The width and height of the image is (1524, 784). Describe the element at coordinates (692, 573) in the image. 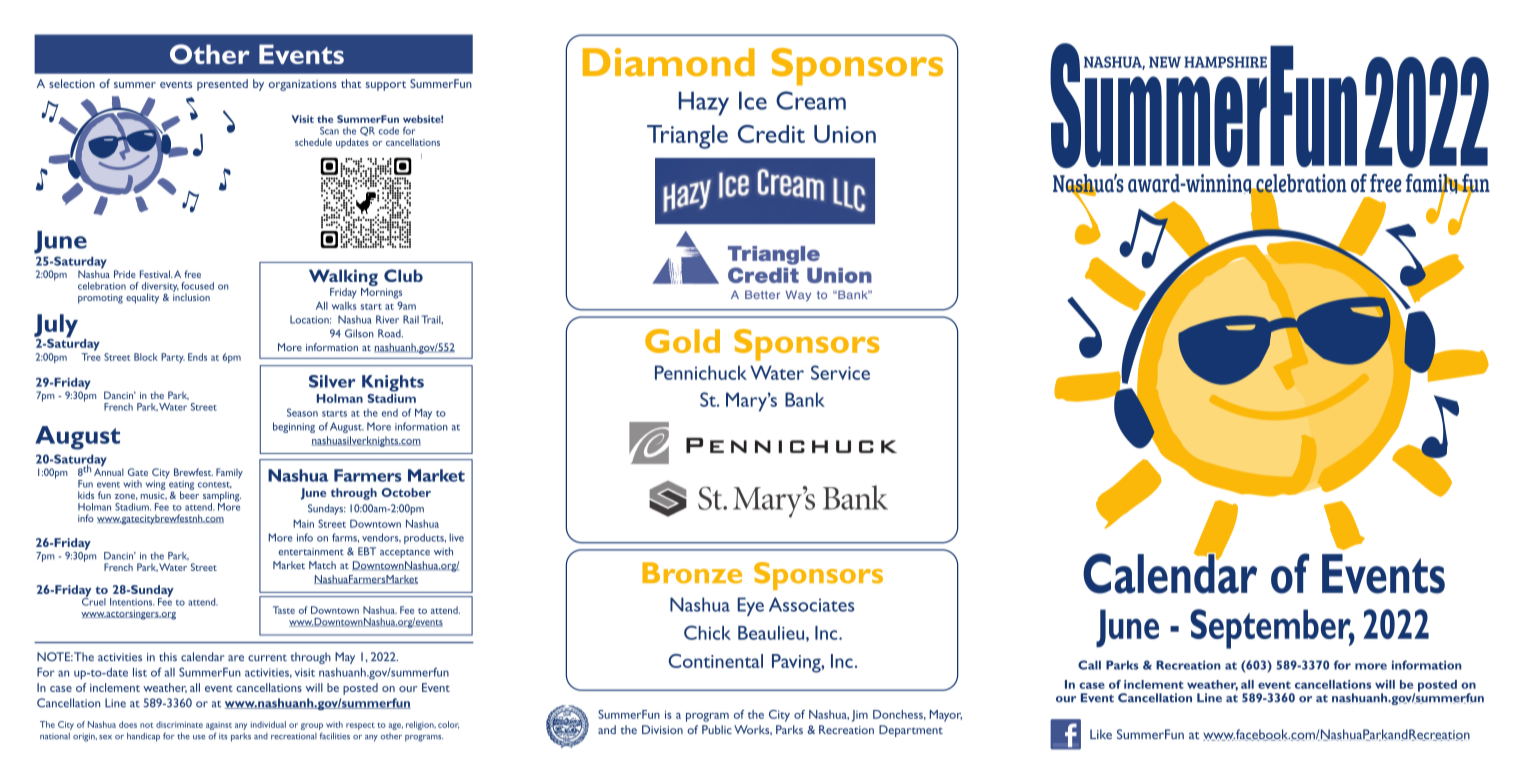

I see `Bronze` at that location.
